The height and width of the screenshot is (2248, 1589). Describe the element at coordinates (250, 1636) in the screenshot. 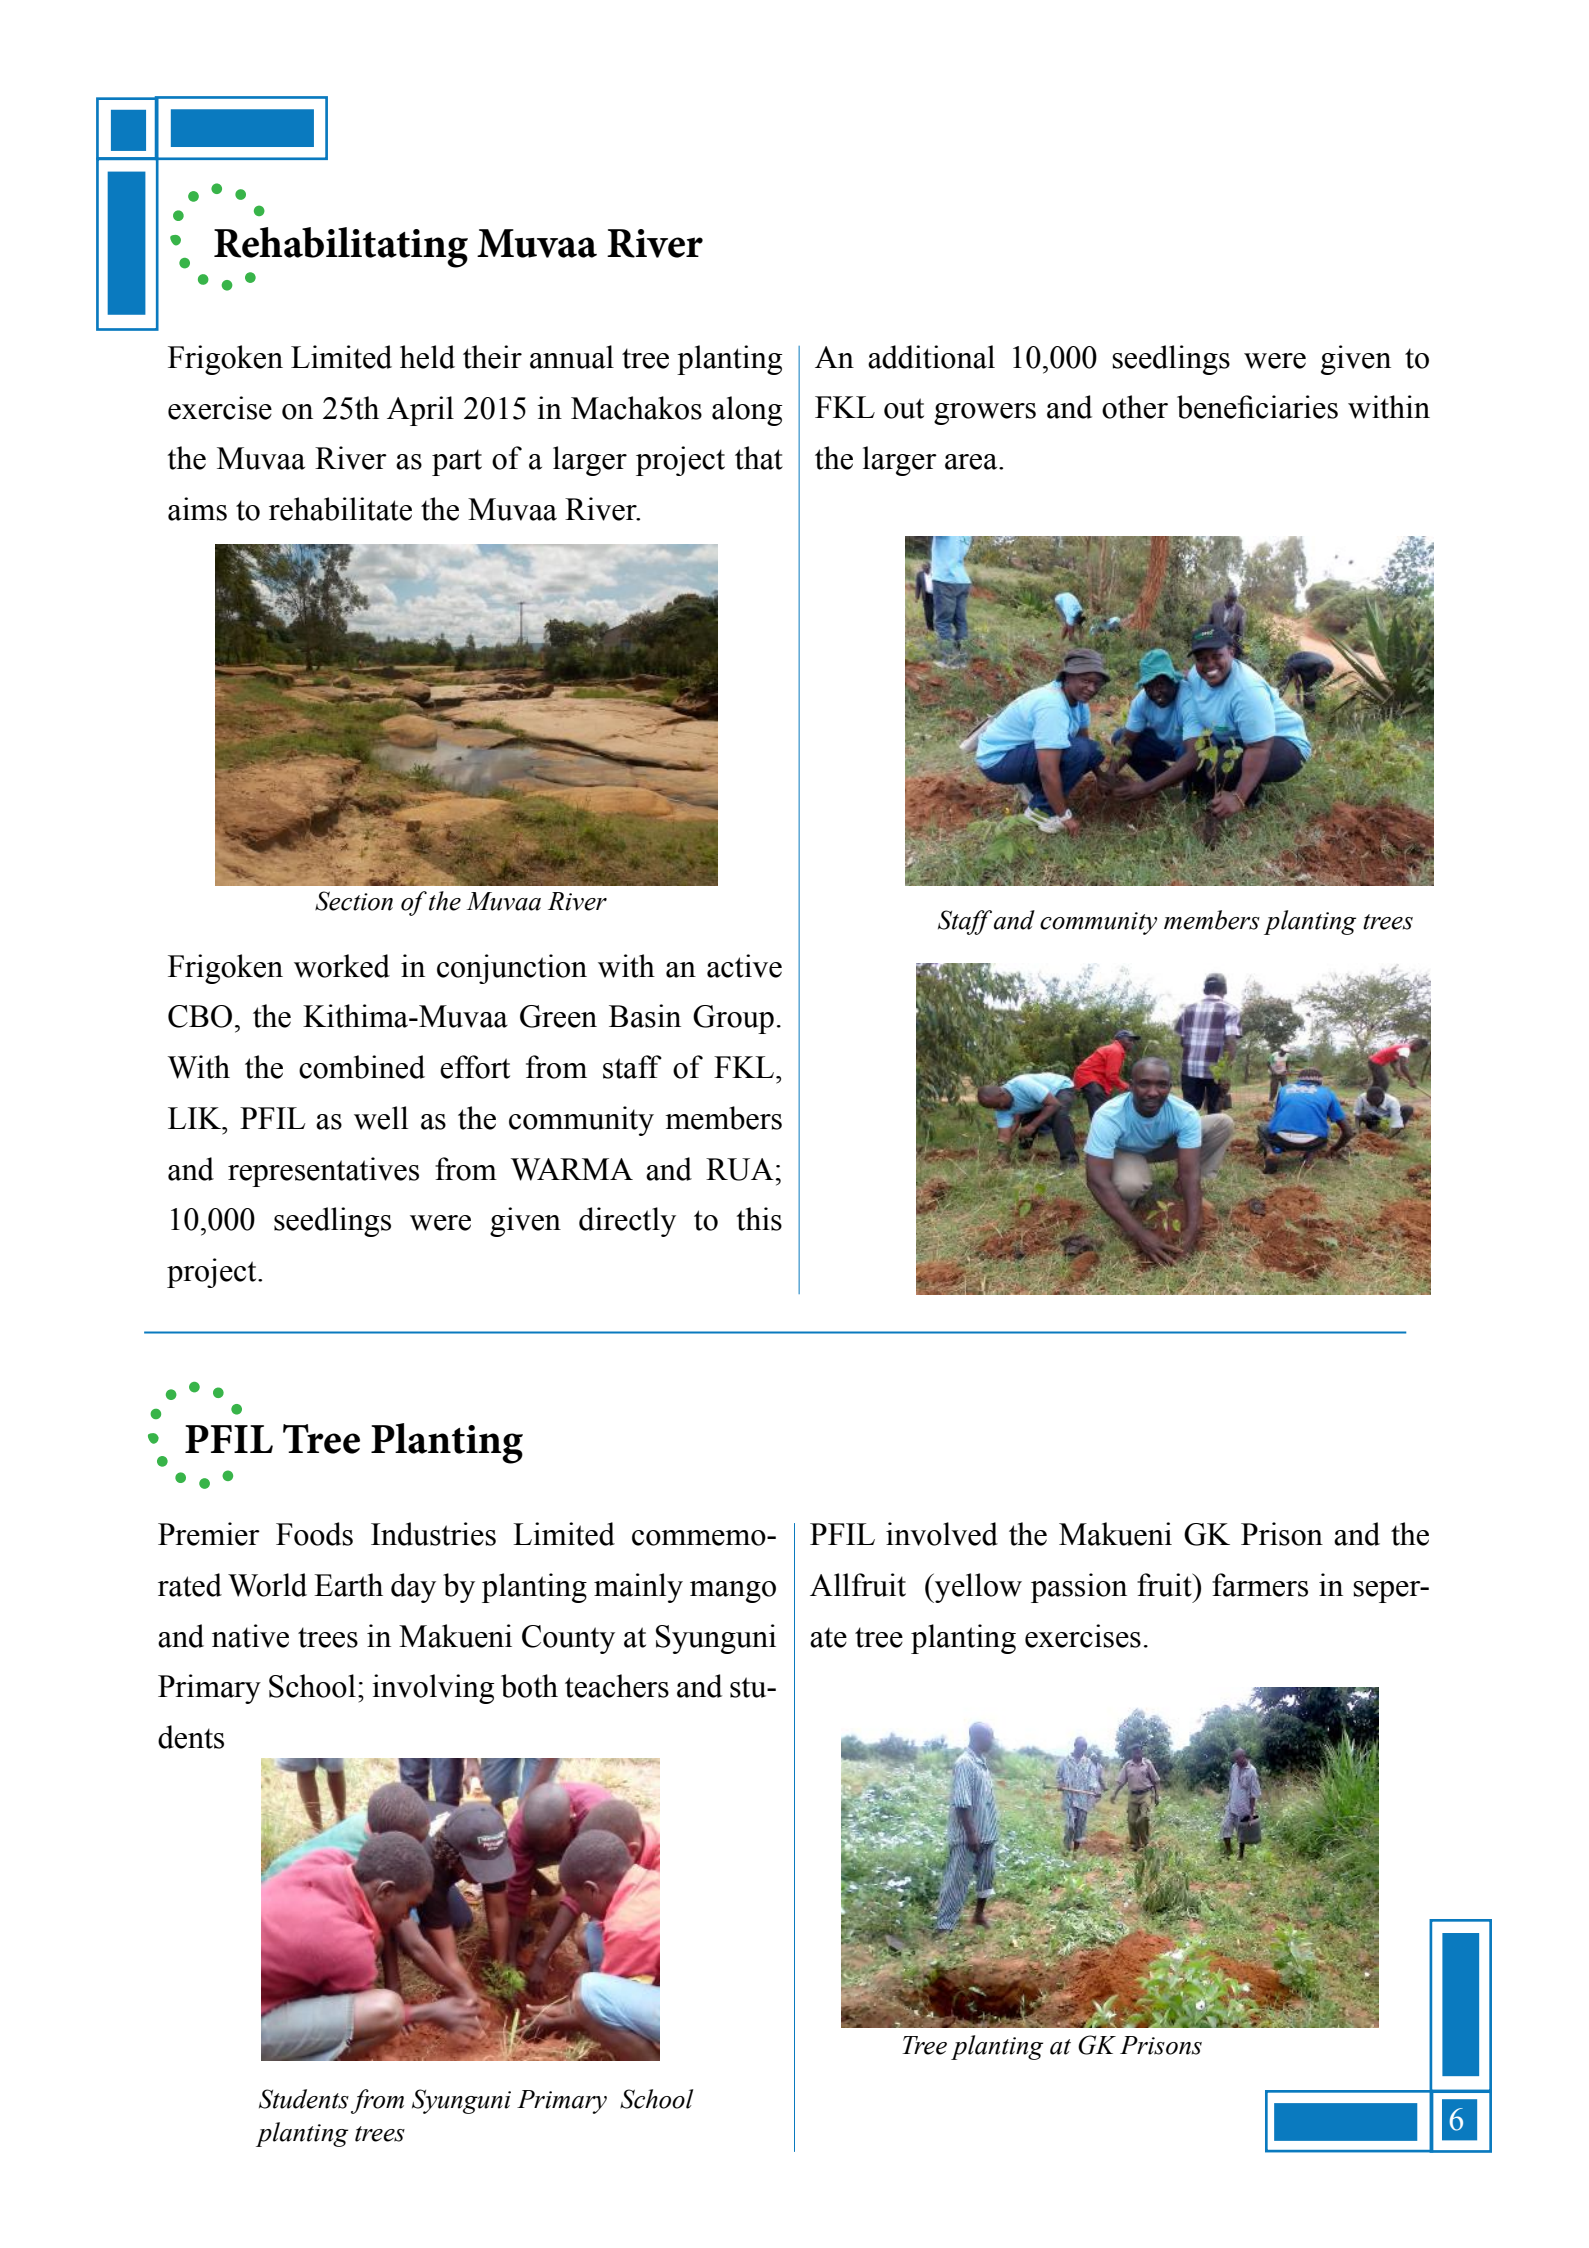

I see `native` at that location.
